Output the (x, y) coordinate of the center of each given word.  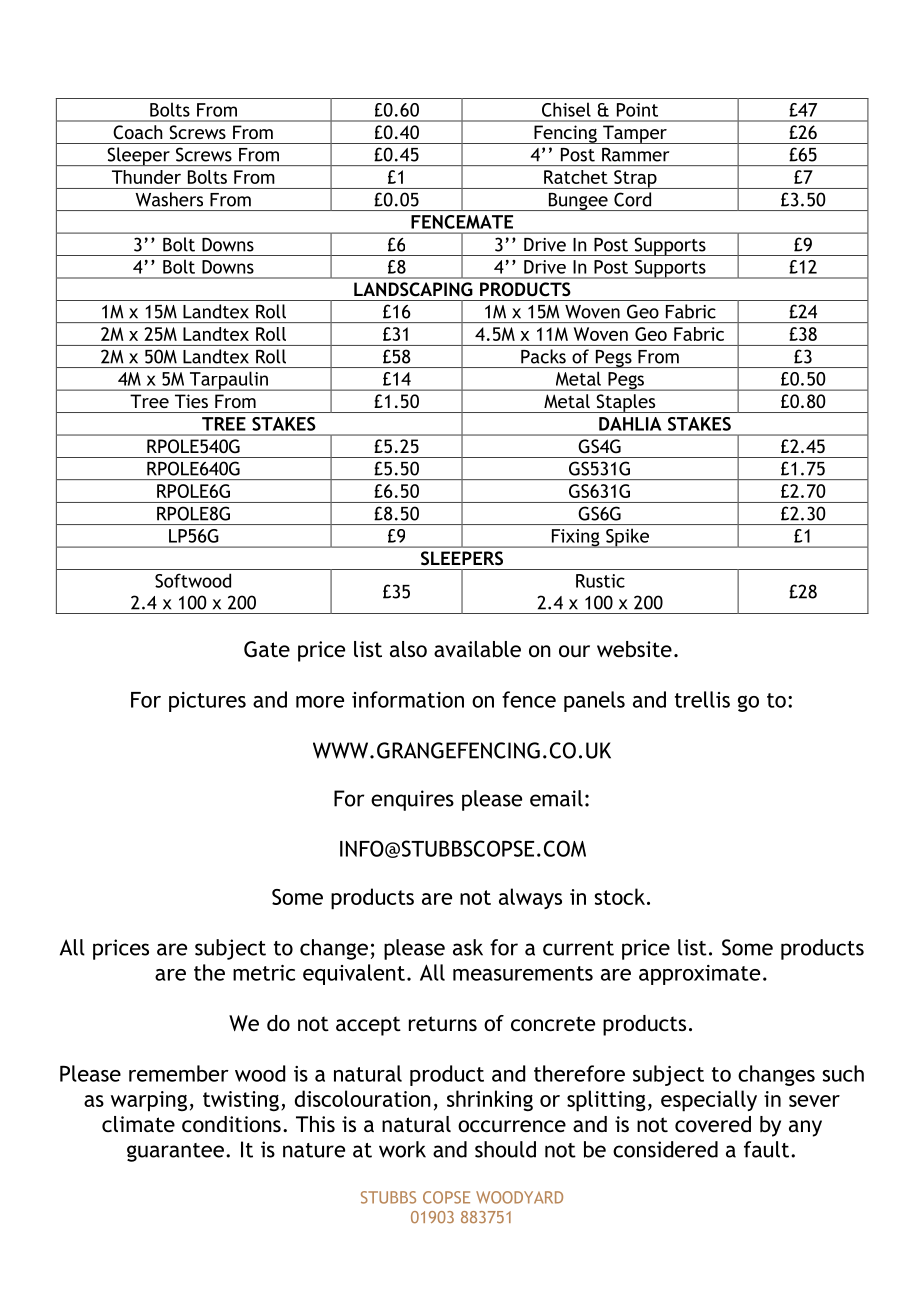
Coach (138, 132)
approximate (699, 975)
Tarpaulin (229, 381)
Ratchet (576, 177)
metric (264, 973)
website (634, 649)
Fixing (575, 538)
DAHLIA (630, 424)
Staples (626, 403)
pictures (207, 702)
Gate (267, 649)
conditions (231, 1124)
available (477, 649)
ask (468, 947)
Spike (627, 538)
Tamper (635, 134)
